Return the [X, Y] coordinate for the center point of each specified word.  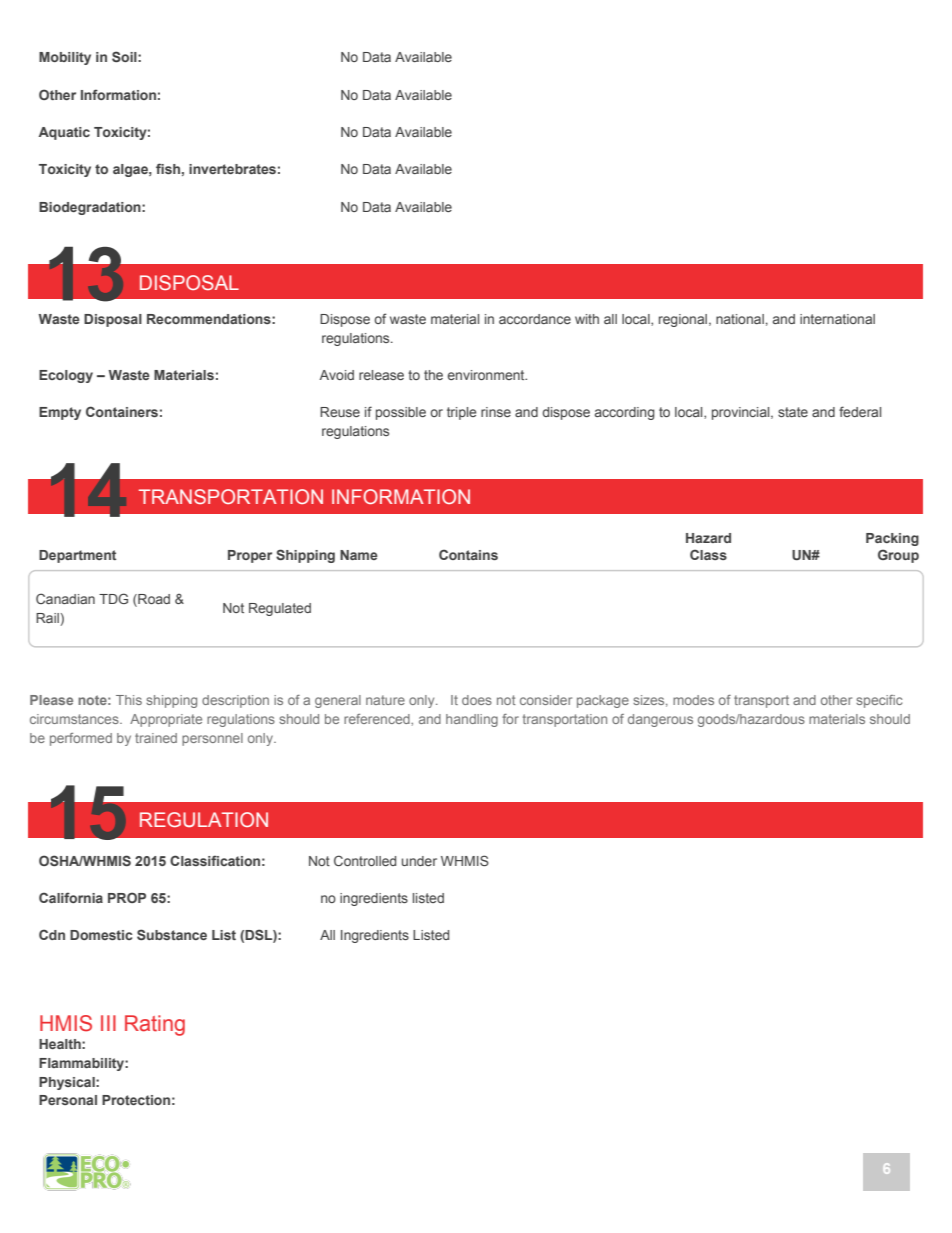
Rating [155, 1025]
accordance [535, 319]
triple [462, 413]
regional [683, 320]
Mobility [65, 58]
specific [879, 701]
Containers [122, 411]
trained [156, 738]
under [419, 861]
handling [472, 720]
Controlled [365, 860]
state [793, 412]
